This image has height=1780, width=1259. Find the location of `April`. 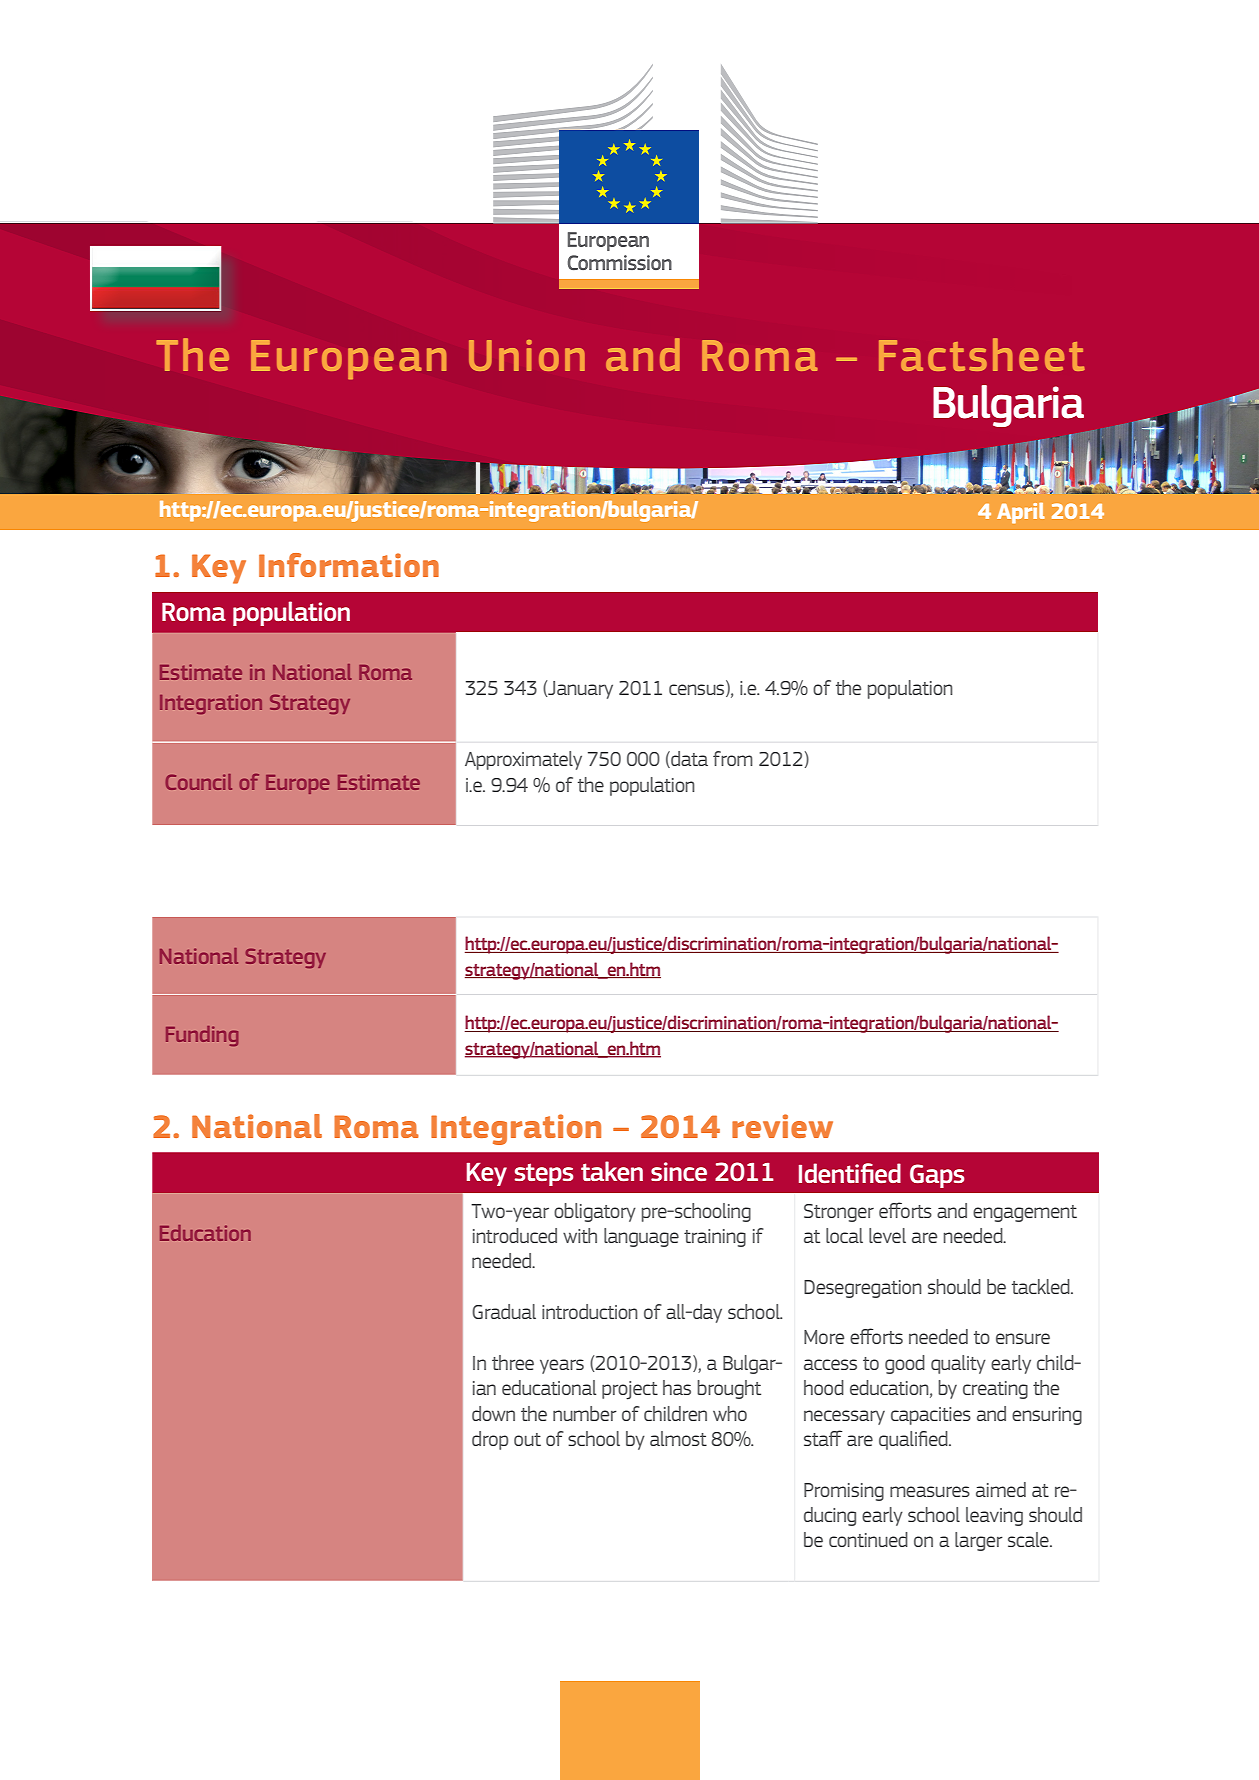

April is located at coordinates (1021, 513).
